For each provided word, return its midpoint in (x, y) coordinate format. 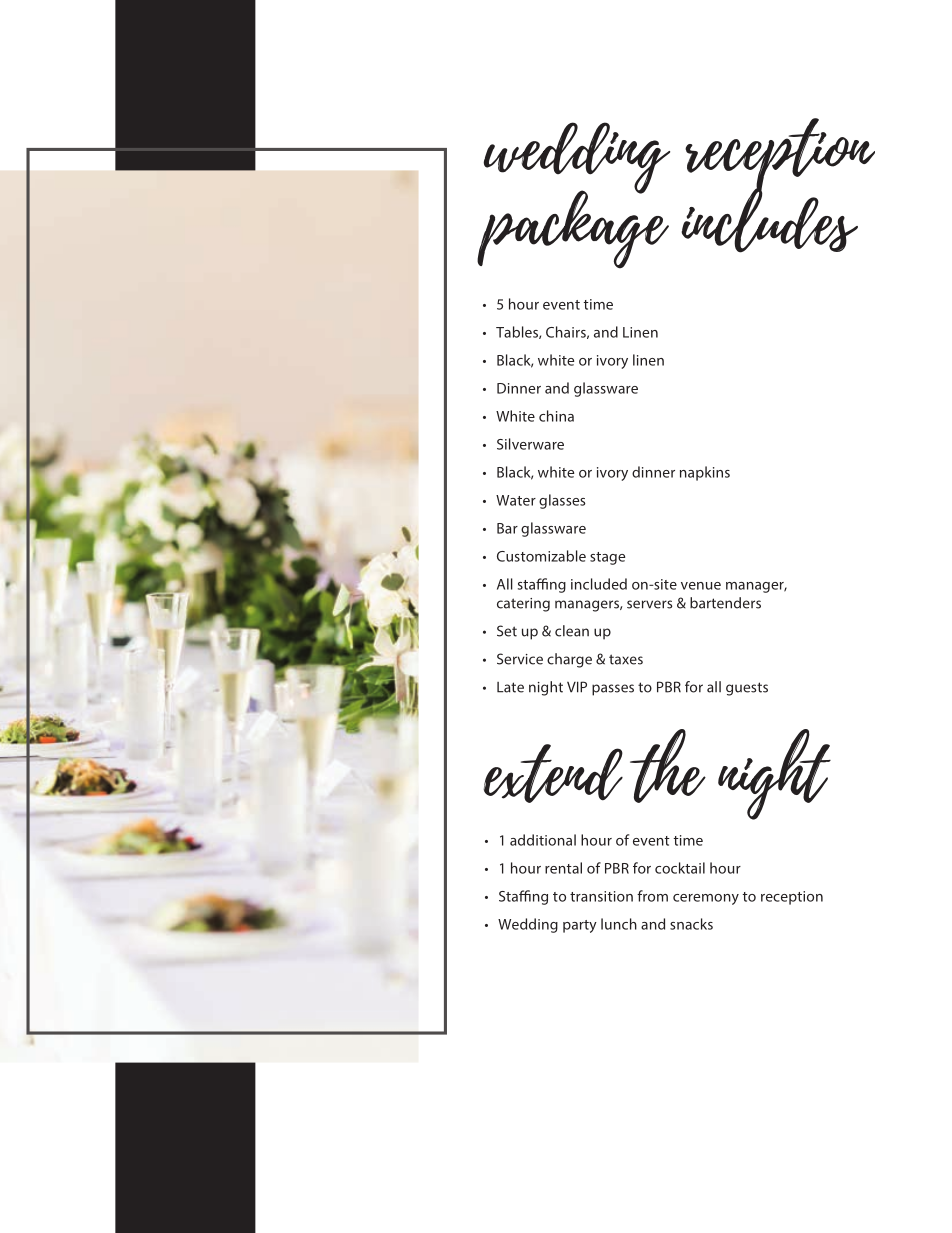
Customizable (541, 556)
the (668, 766)
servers (649, 604)
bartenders (725, 603)
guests (747, 689)
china (556, 416)
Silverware (530, 444)
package (573, 228)
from (652, 896)
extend (553, 773)
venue (701, 586)
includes (769, 219)
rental (563, 868)
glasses (562, 501)
